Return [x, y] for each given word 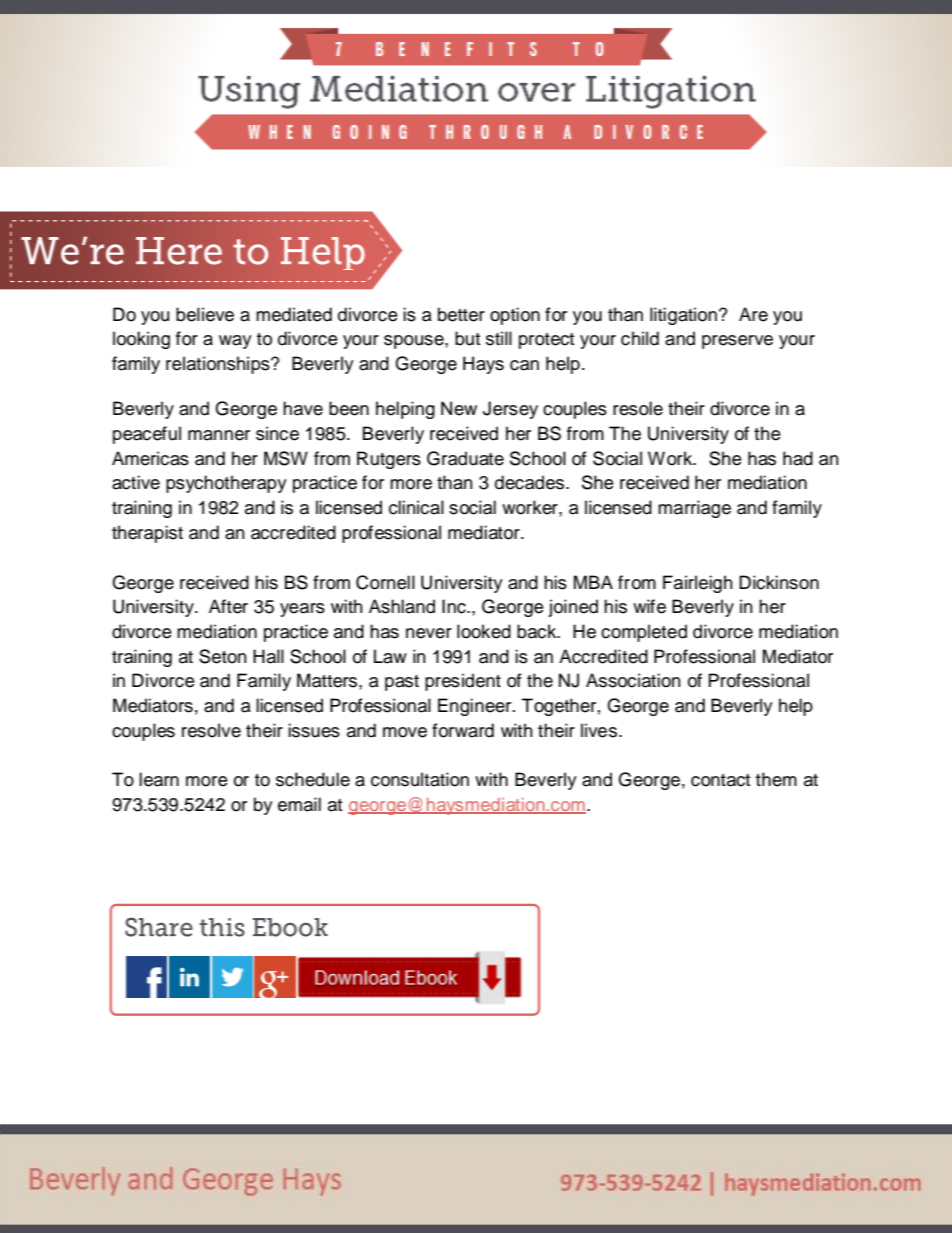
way [235, 342]
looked [484, 631]
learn [159, 779]
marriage [694, 509]
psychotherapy [226, 484]
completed [644, 633]
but [467, 338]
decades [531, 482]
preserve [737, 342]
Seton [223, 656]
